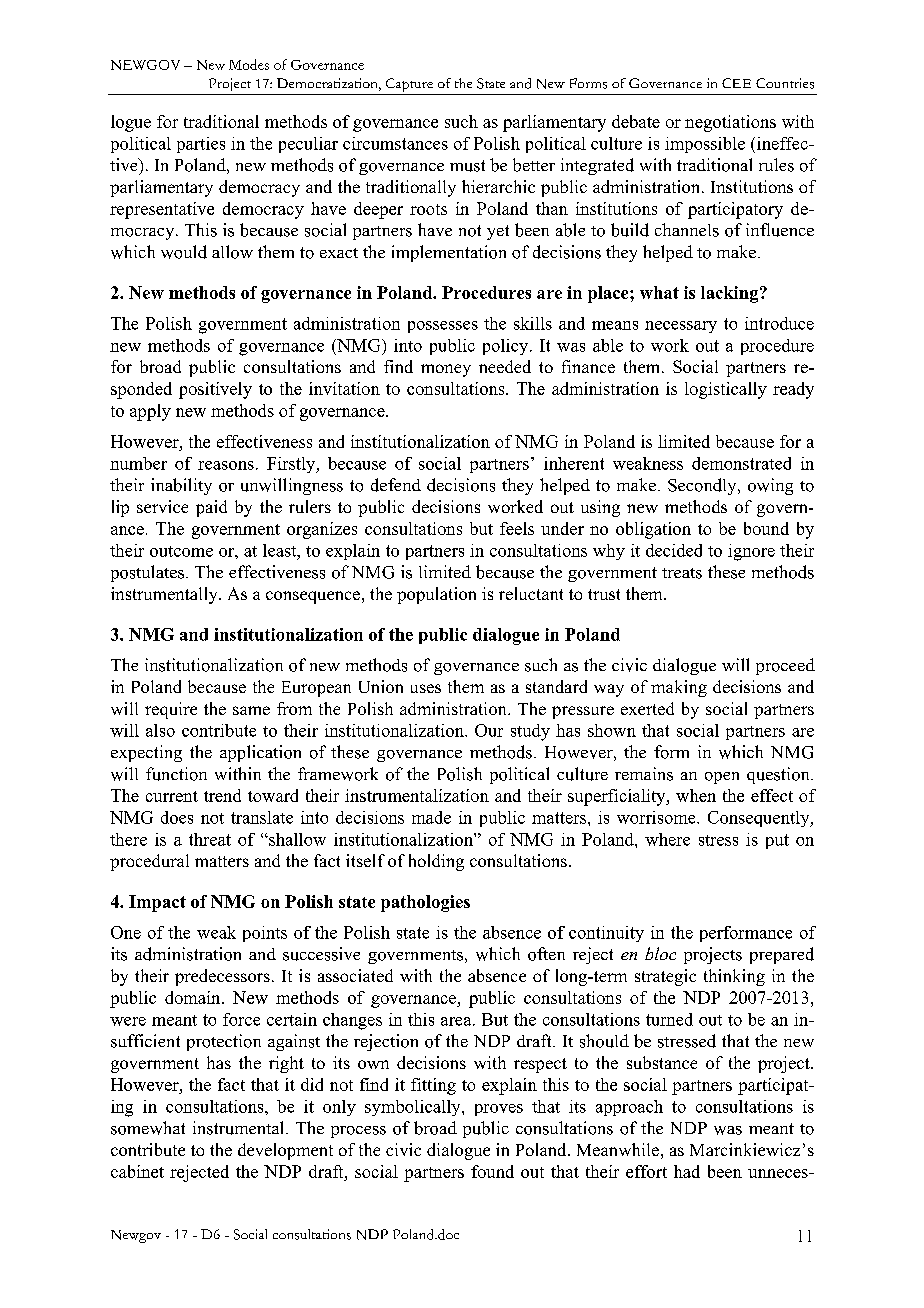 Image resolution: width=924 pixels, height=1308 pixels. Describe the element at coordinates (201, 145) in the page. I see `parties` at that location.
